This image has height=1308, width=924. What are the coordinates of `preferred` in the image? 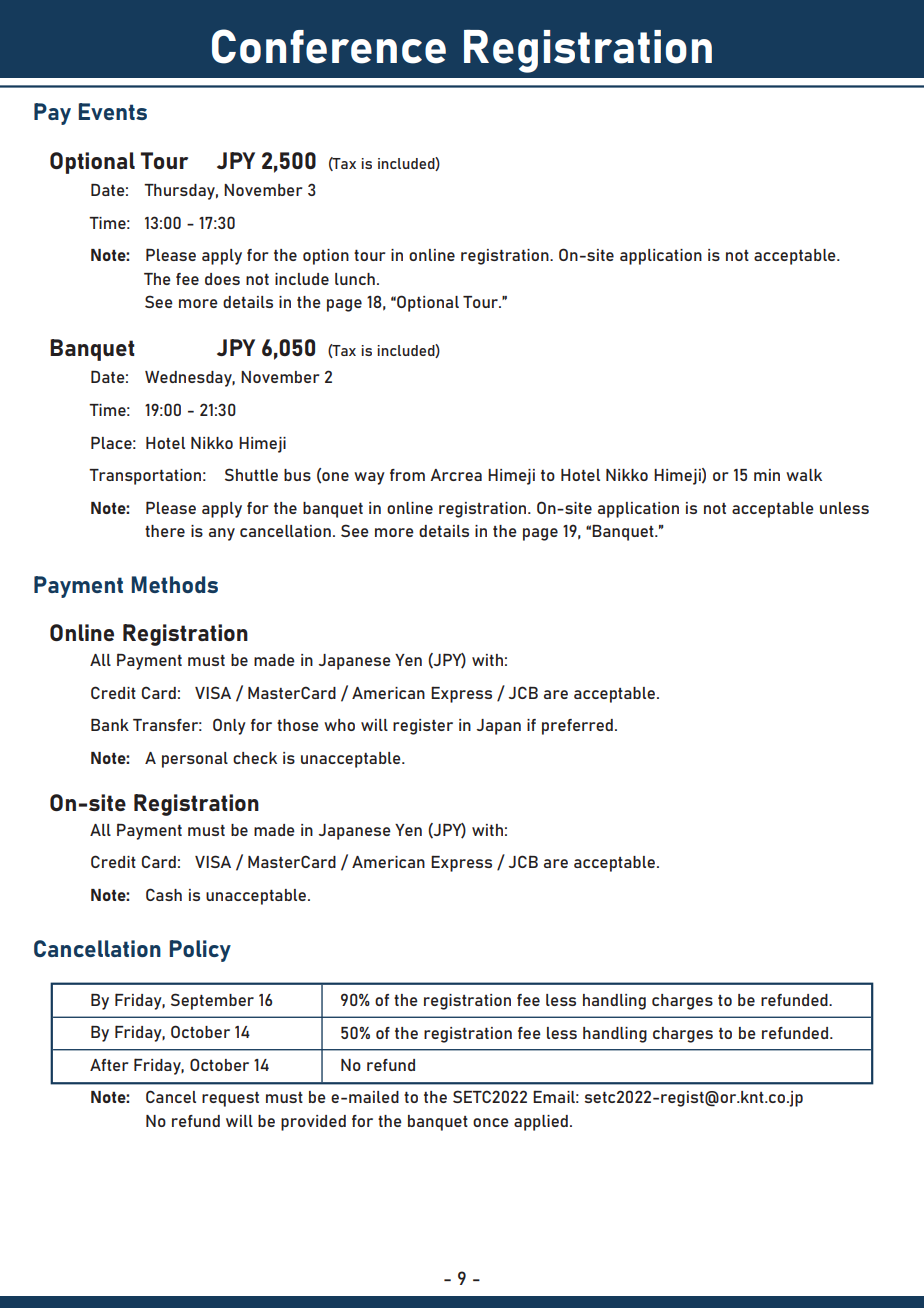 It's located at (577, 727).
